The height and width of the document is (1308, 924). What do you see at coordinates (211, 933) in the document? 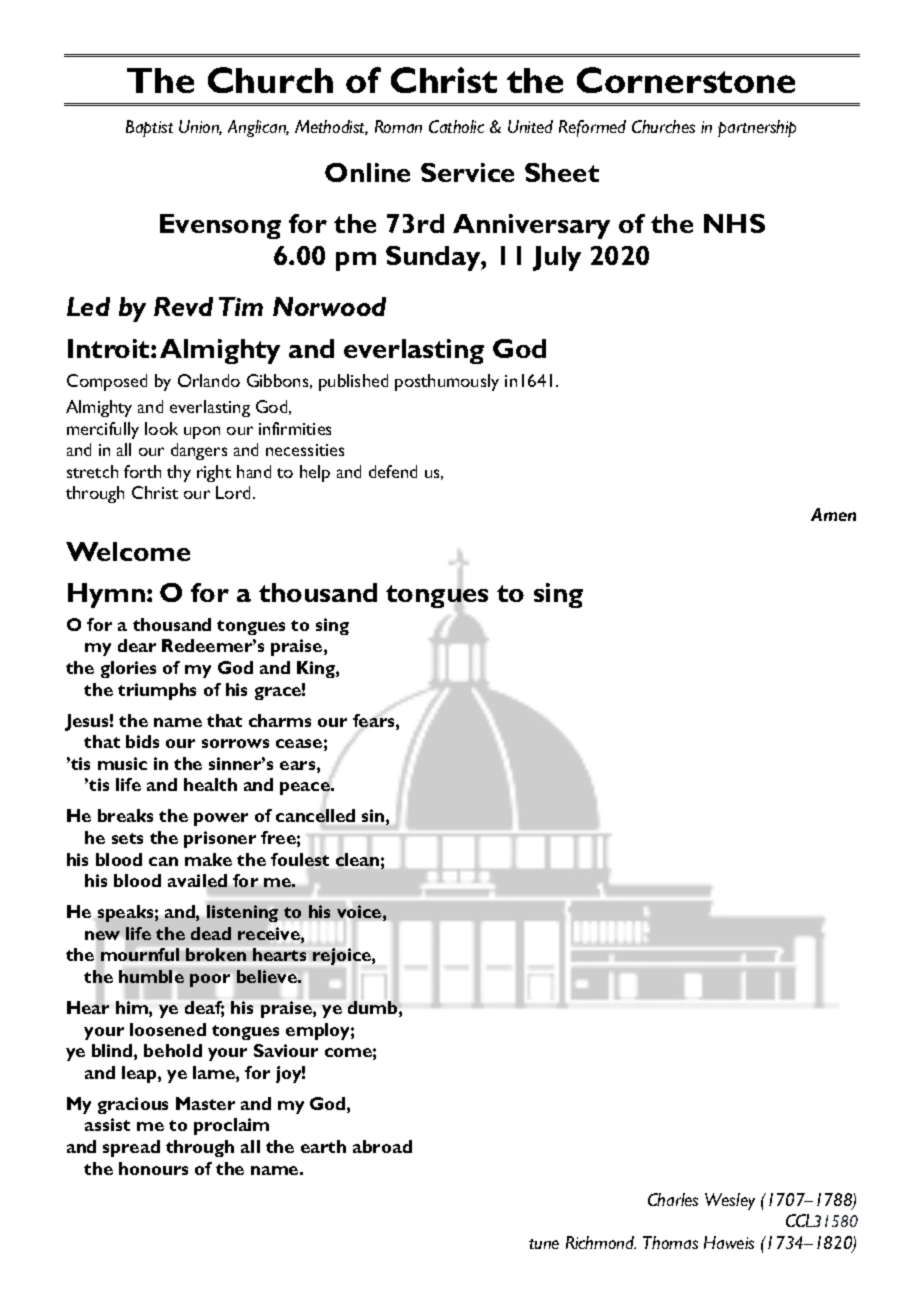
I see `dead` at bounding box center [211, 933].
